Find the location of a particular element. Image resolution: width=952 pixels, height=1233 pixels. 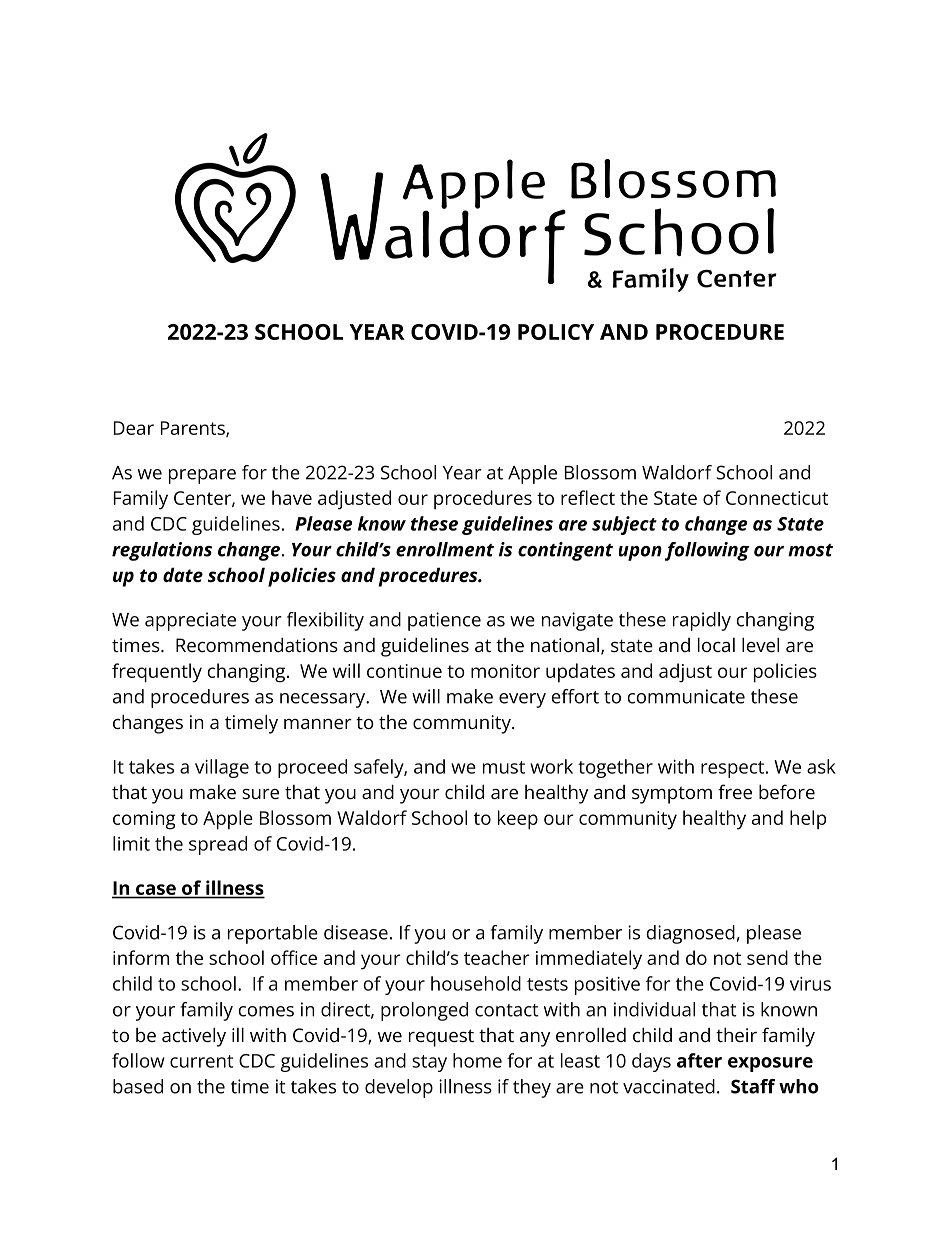

appreciate is located at coordinates (190, 621).
